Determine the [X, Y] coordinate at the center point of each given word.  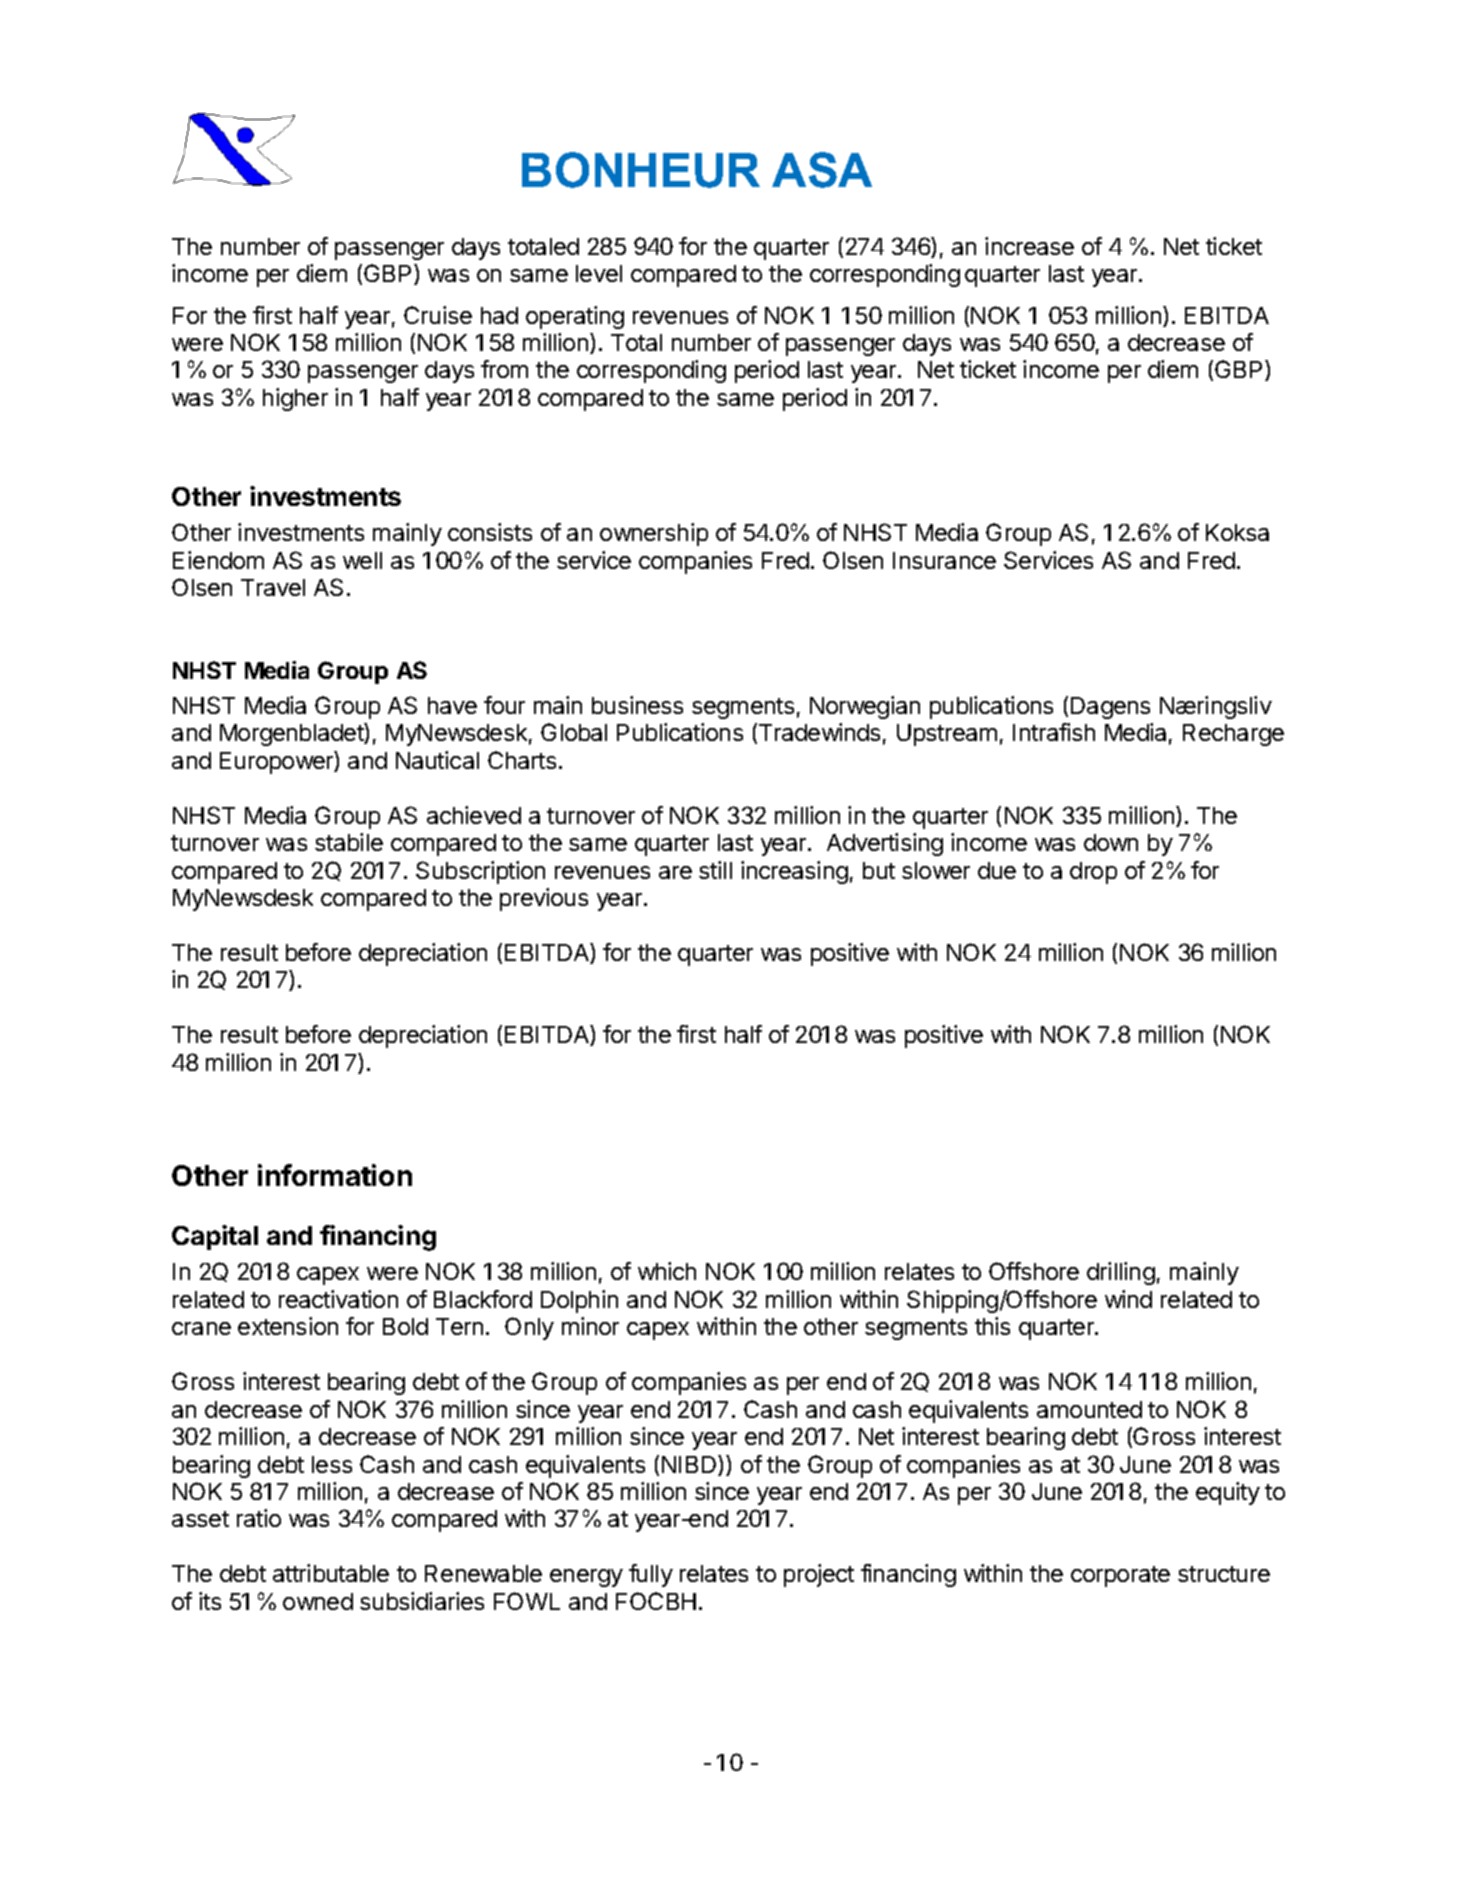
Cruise [438, 315]
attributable [331, 1573]
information [335, 1175]
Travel [273, 587]
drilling [1121, 1273]
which [667, 1271]
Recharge [1233, 735]
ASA [822, 170]
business [637, 705]
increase [1029, 246]
